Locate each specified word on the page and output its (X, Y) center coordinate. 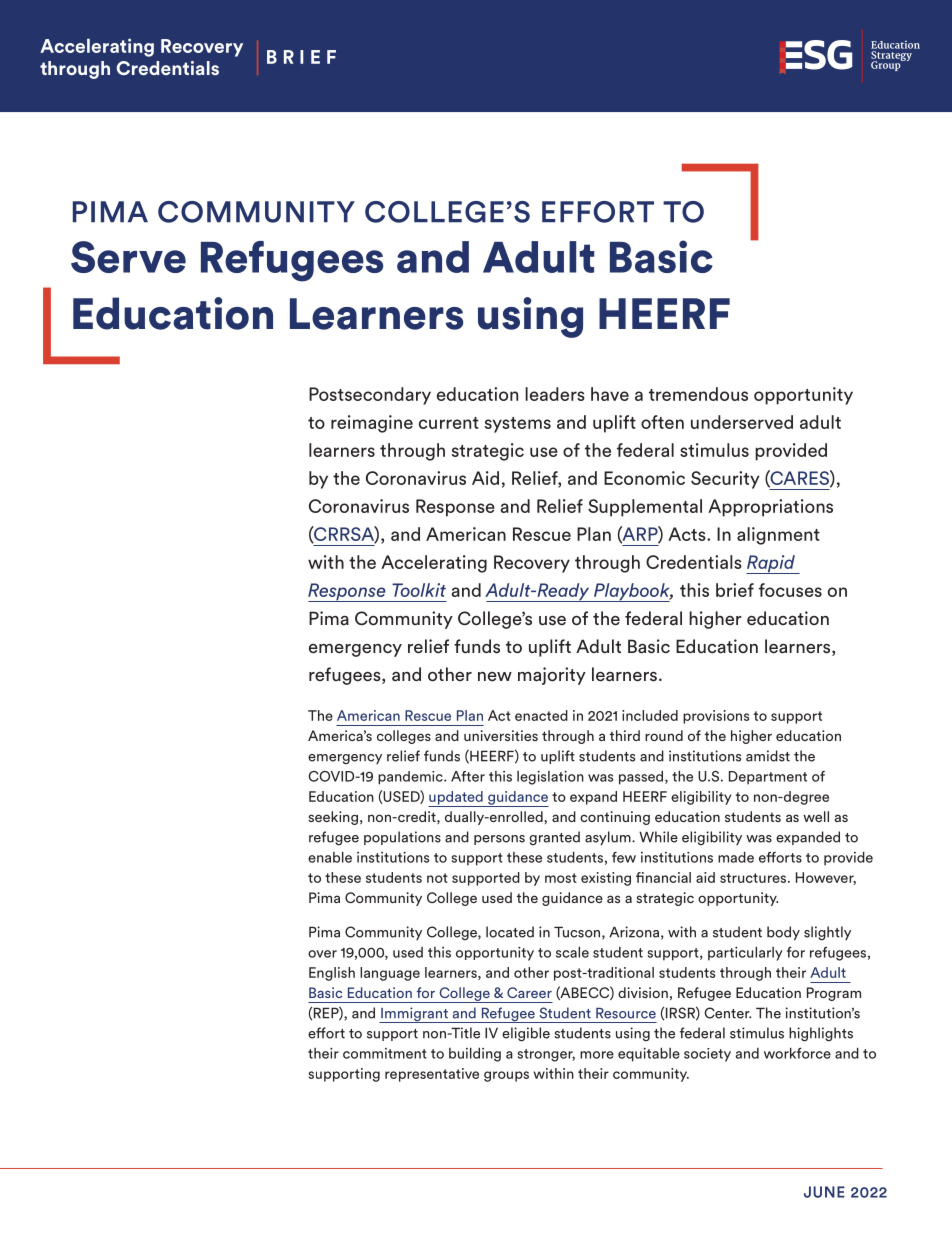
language (390, 974)
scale (572, 952)
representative (432, 1075)
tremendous (698, 394)
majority (552, 676)
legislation (550, 778)
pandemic (411, 778)
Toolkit (419, 590)
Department (768, 778)
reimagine (372, 424)
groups (506, 1076)
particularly (745, 954)
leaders (555, 394)
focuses (790, 590)
